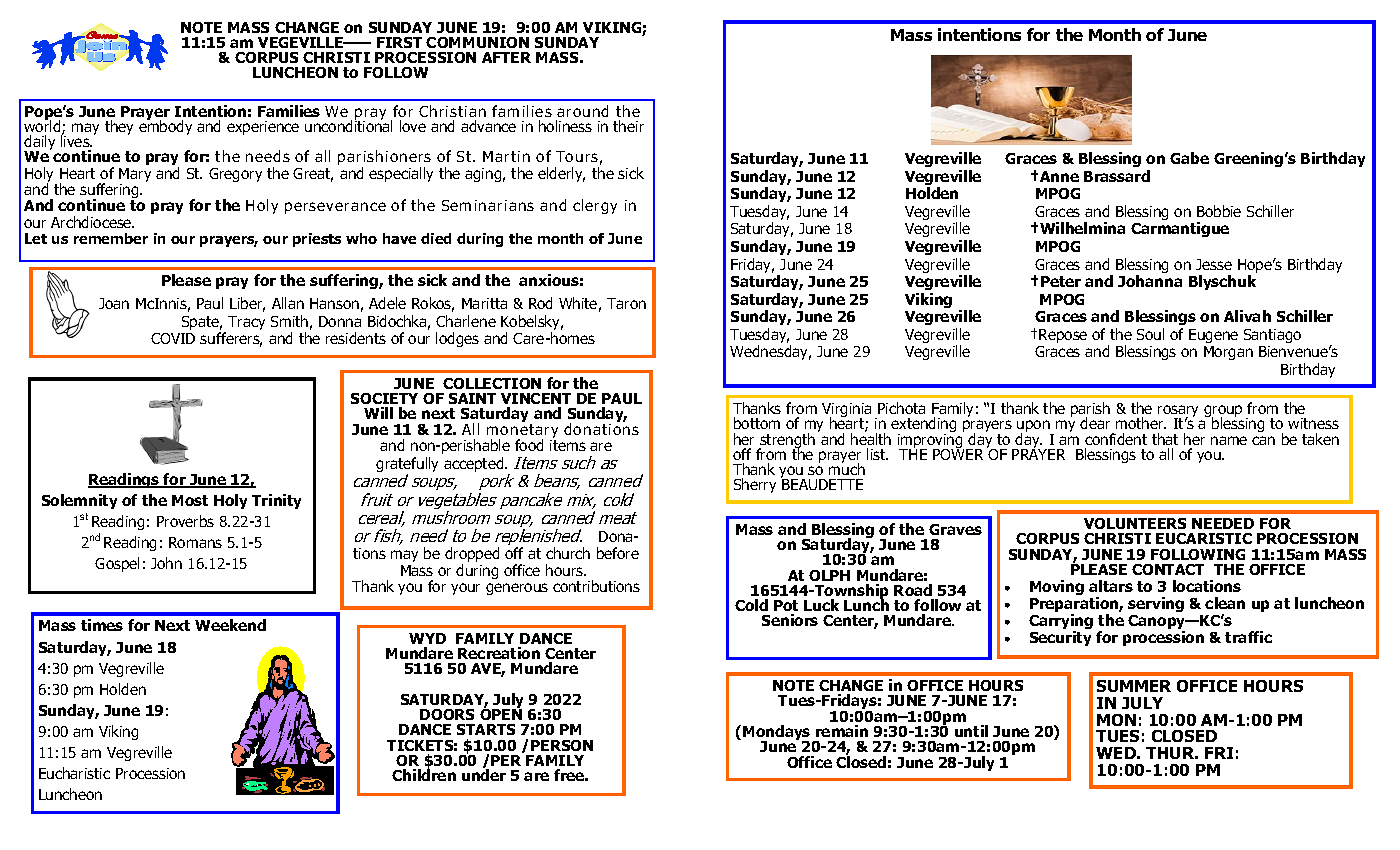  What do you see at coordinates (111, 238) in the image?
I see `remember` at bounding box center [111, 238].
